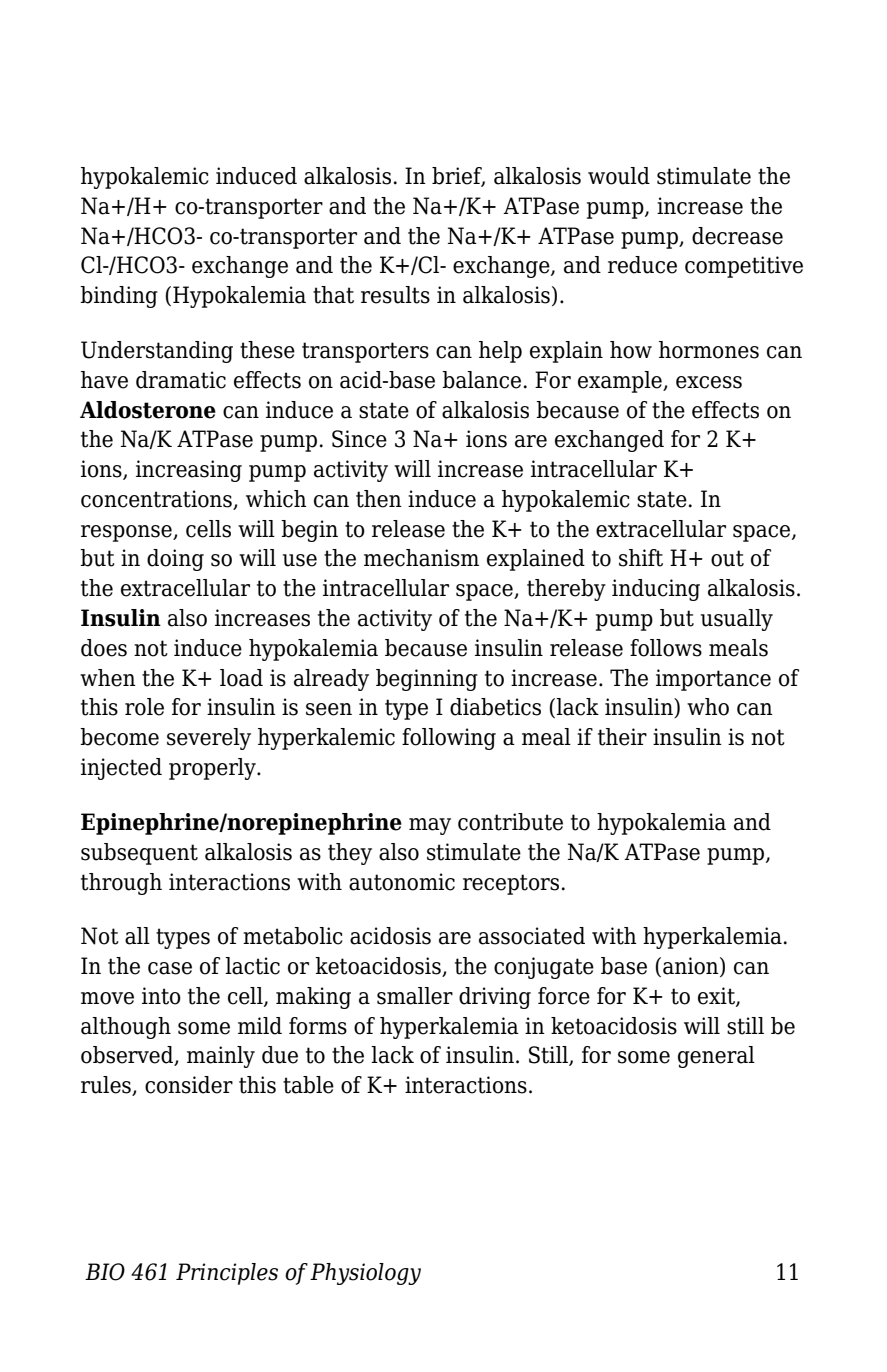 This screenshot has width=887, height=1372. I want to click on binding, so click(119, 297).
